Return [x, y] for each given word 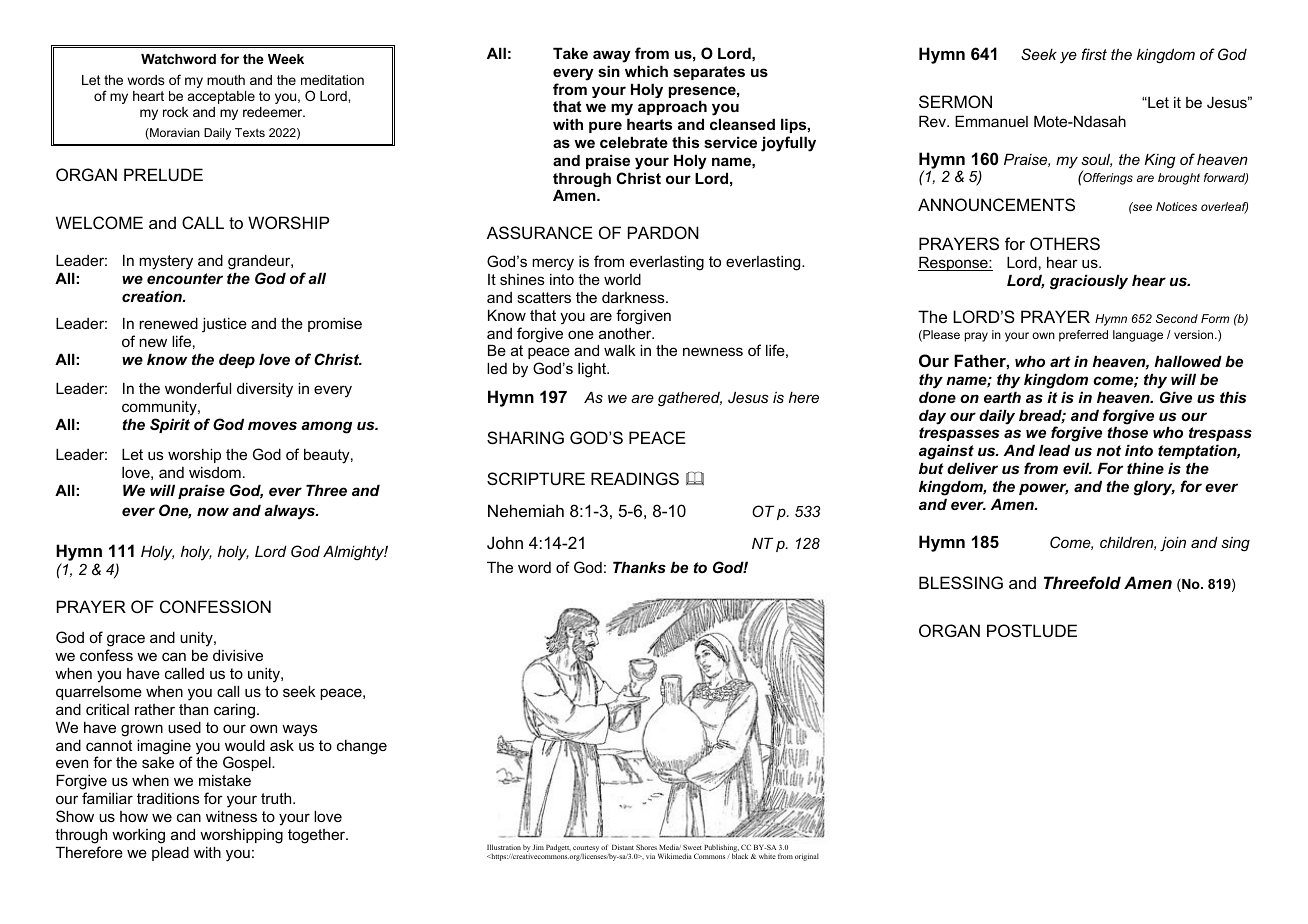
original [807, 857]
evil [1077, 468]
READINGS [635, 478]
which [646, 71]
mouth [226, 80]
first [1094, 54]
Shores [646, 847]
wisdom [215, 472]
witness [231, 816]
